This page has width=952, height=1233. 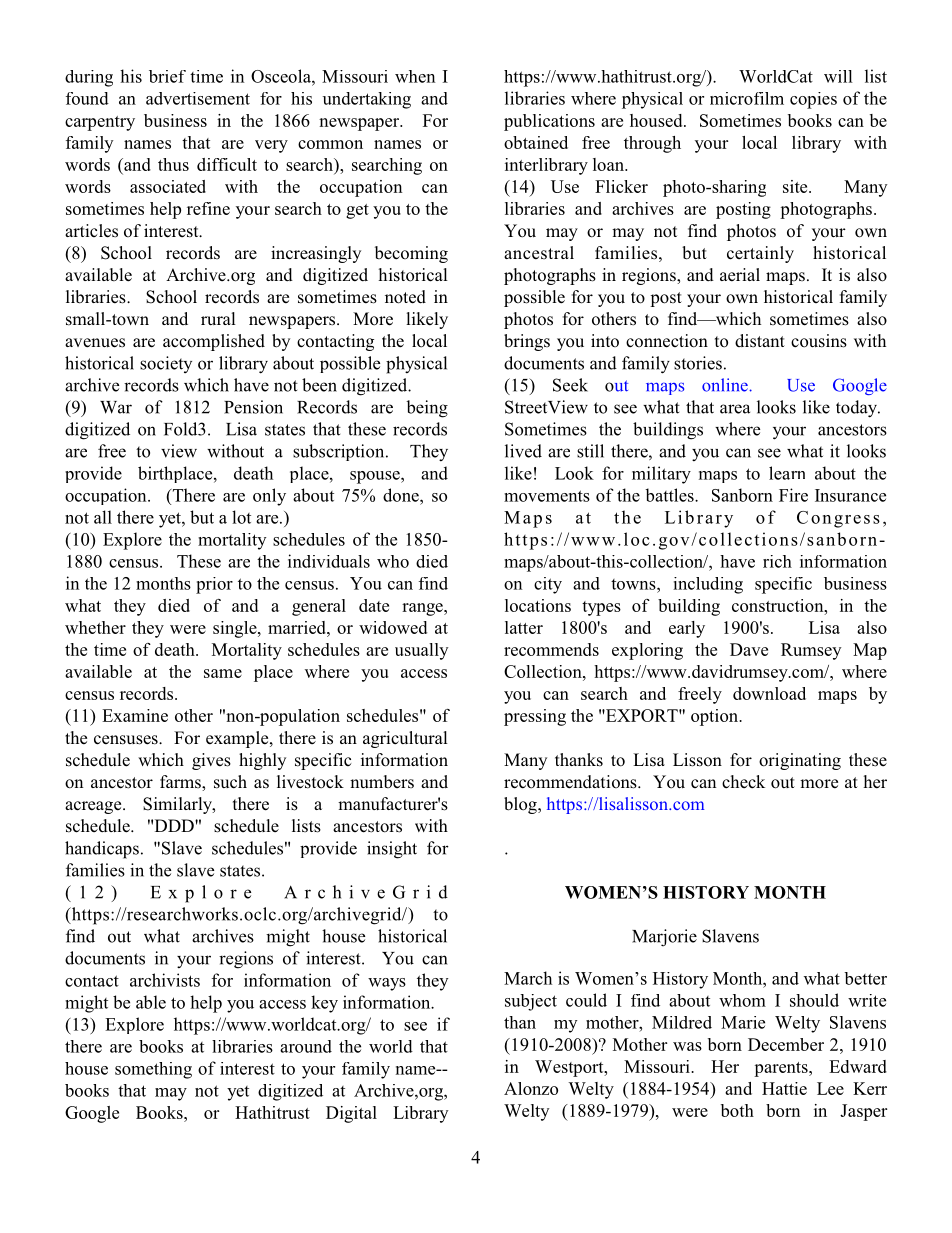 I want to click on brings, so click(x=527, y=342).
